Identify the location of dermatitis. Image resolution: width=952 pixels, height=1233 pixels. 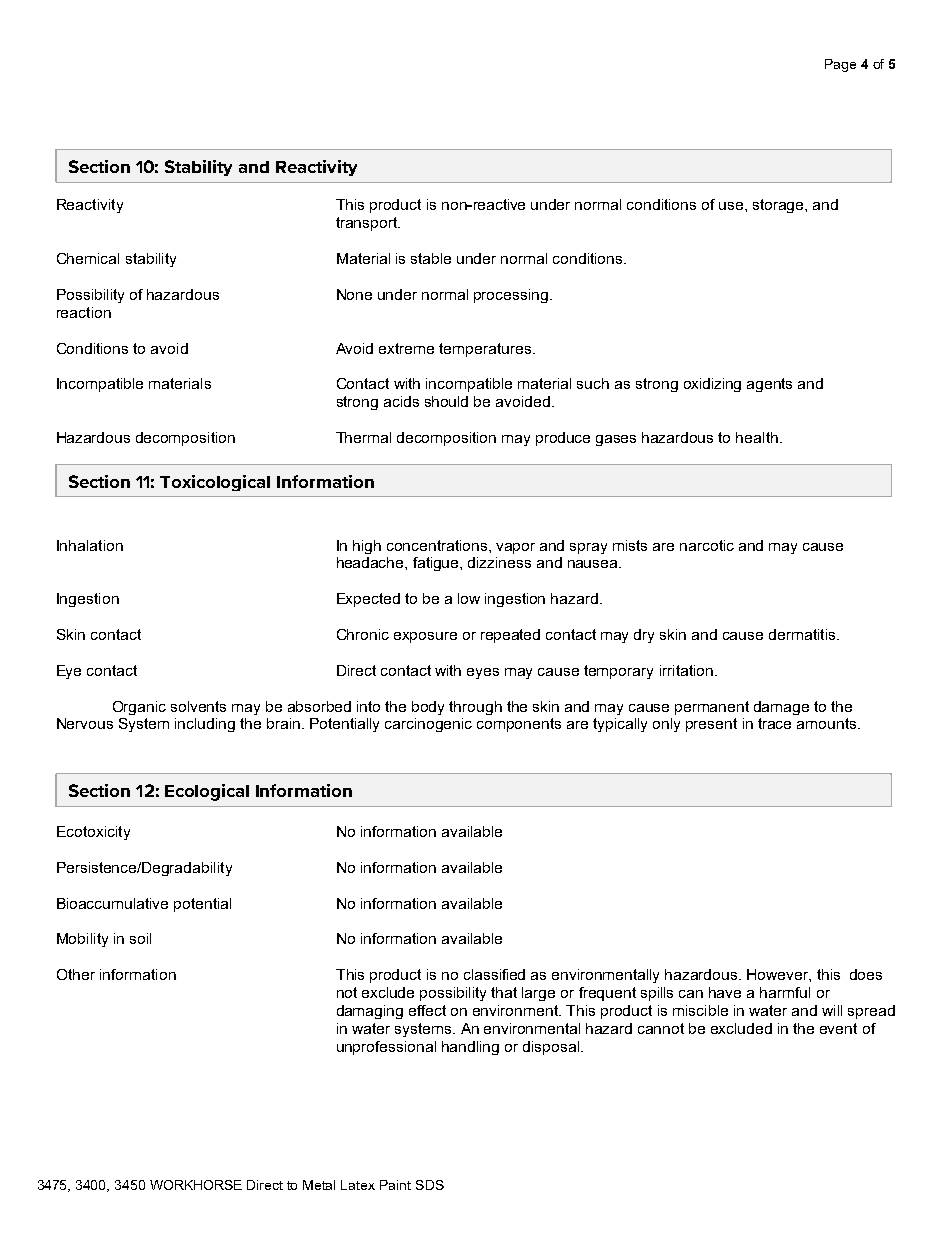
(803, 634).
